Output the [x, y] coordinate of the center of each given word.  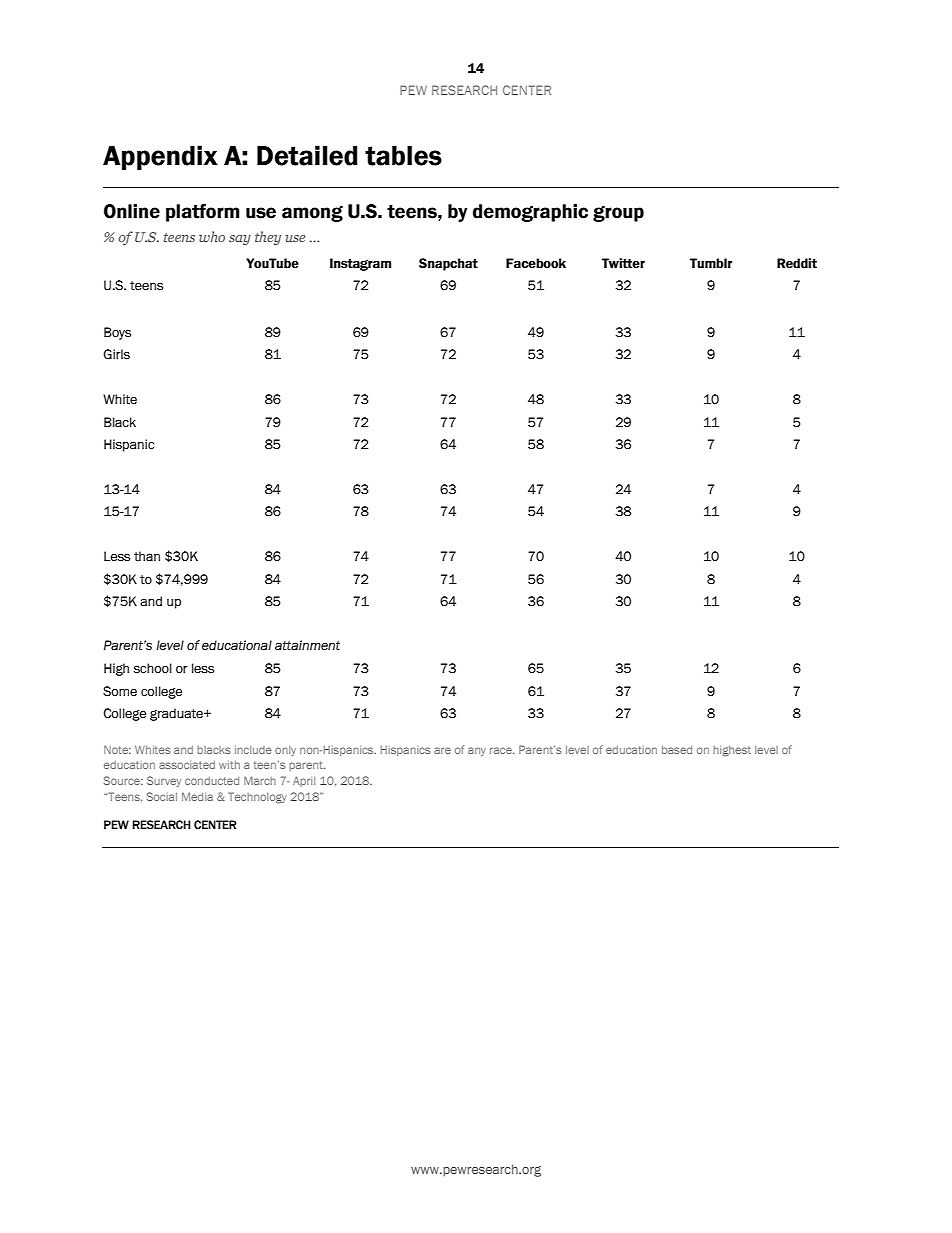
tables [403, 156]
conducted [212, 781]
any [477, 751]
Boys [117, 333]
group [618, 214]
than [147, 556]
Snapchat [448, 264]
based [677, 750]
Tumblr [711, 263]
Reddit [797, 263]
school [153, 668]
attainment [307, 645]
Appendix [160, 157]
